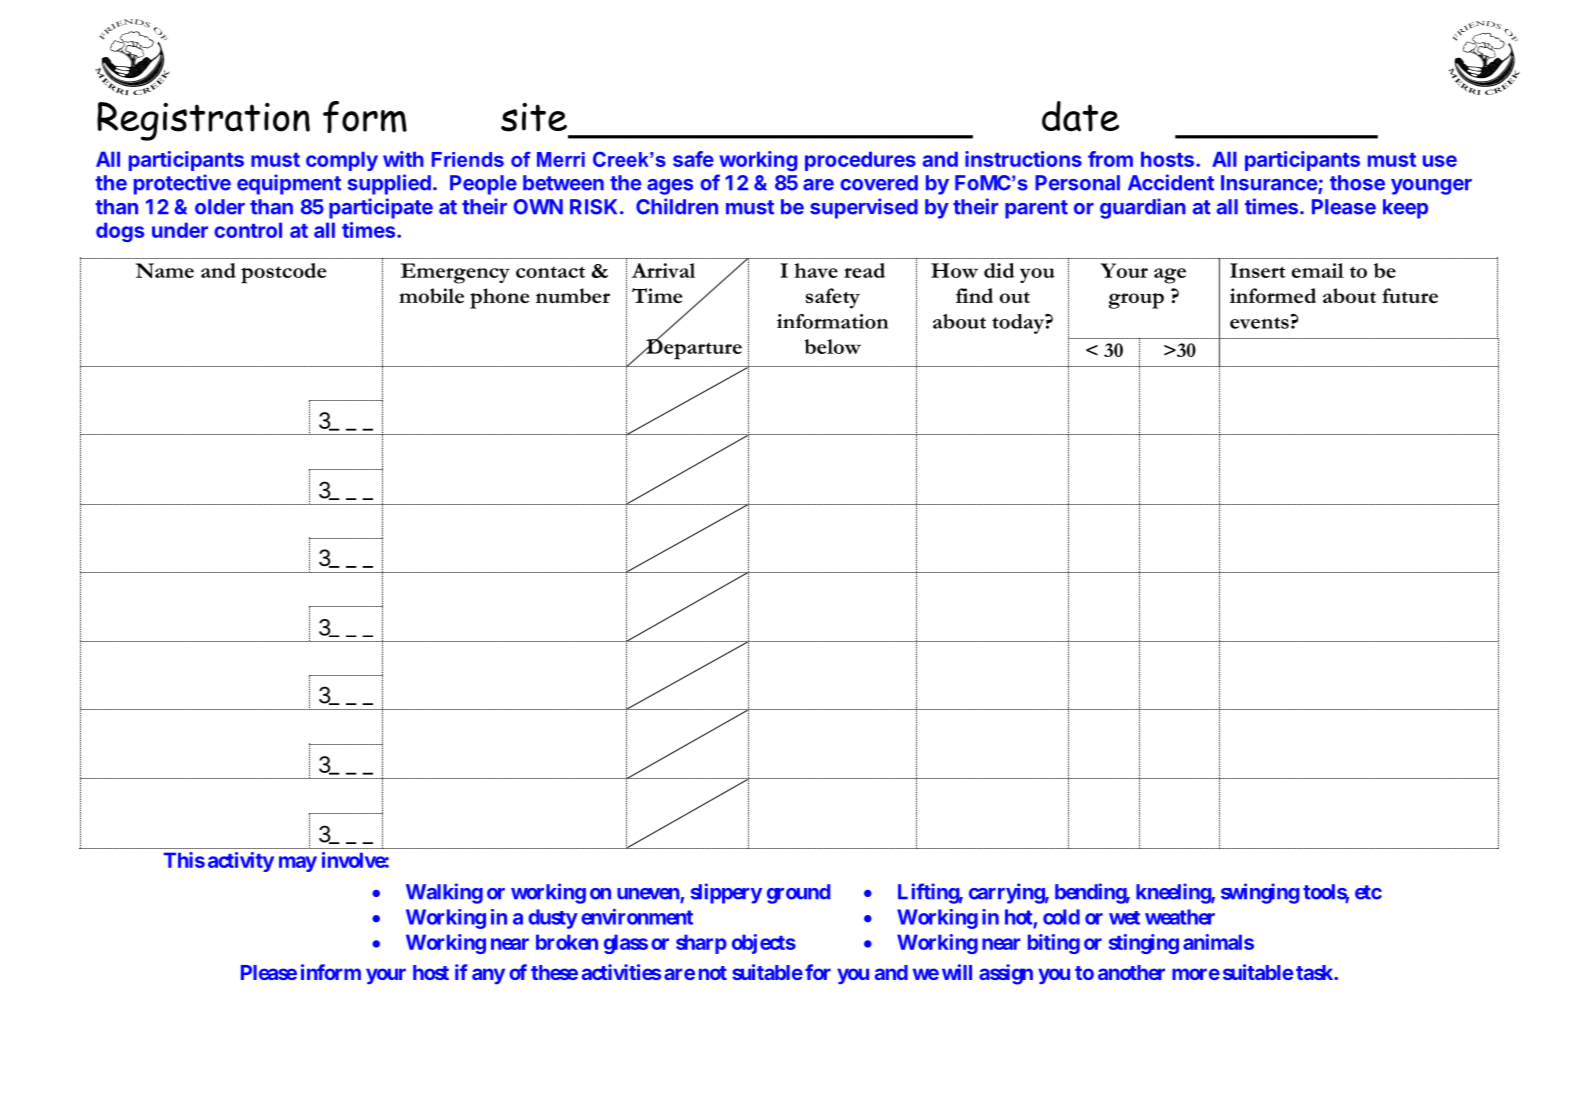  What do you see at coordinates (488, 976) in the screenshot?
I see `any` at bounding box center [488, 976].
